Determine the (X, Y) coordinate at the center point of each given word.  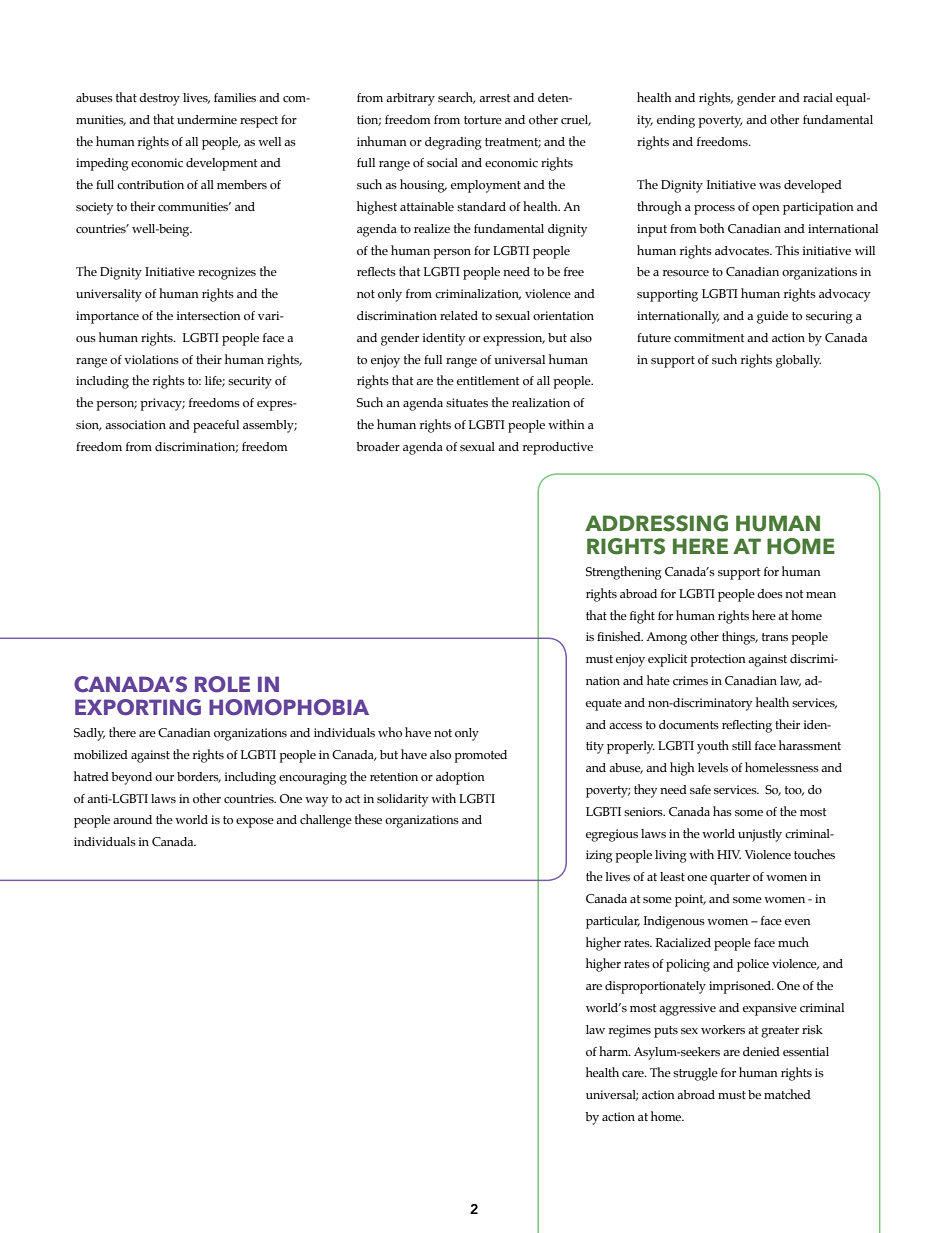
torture (483, 120)
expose (255, 823)
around (132, 819)
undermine (207, 119)
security (250, 382)
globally (798, 361)
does (770, 593)
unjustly (760, 835)
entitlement (488, 380)
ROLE (222, 684)
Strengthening (623, 573)
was (770, 186)
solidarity (402, 800)
